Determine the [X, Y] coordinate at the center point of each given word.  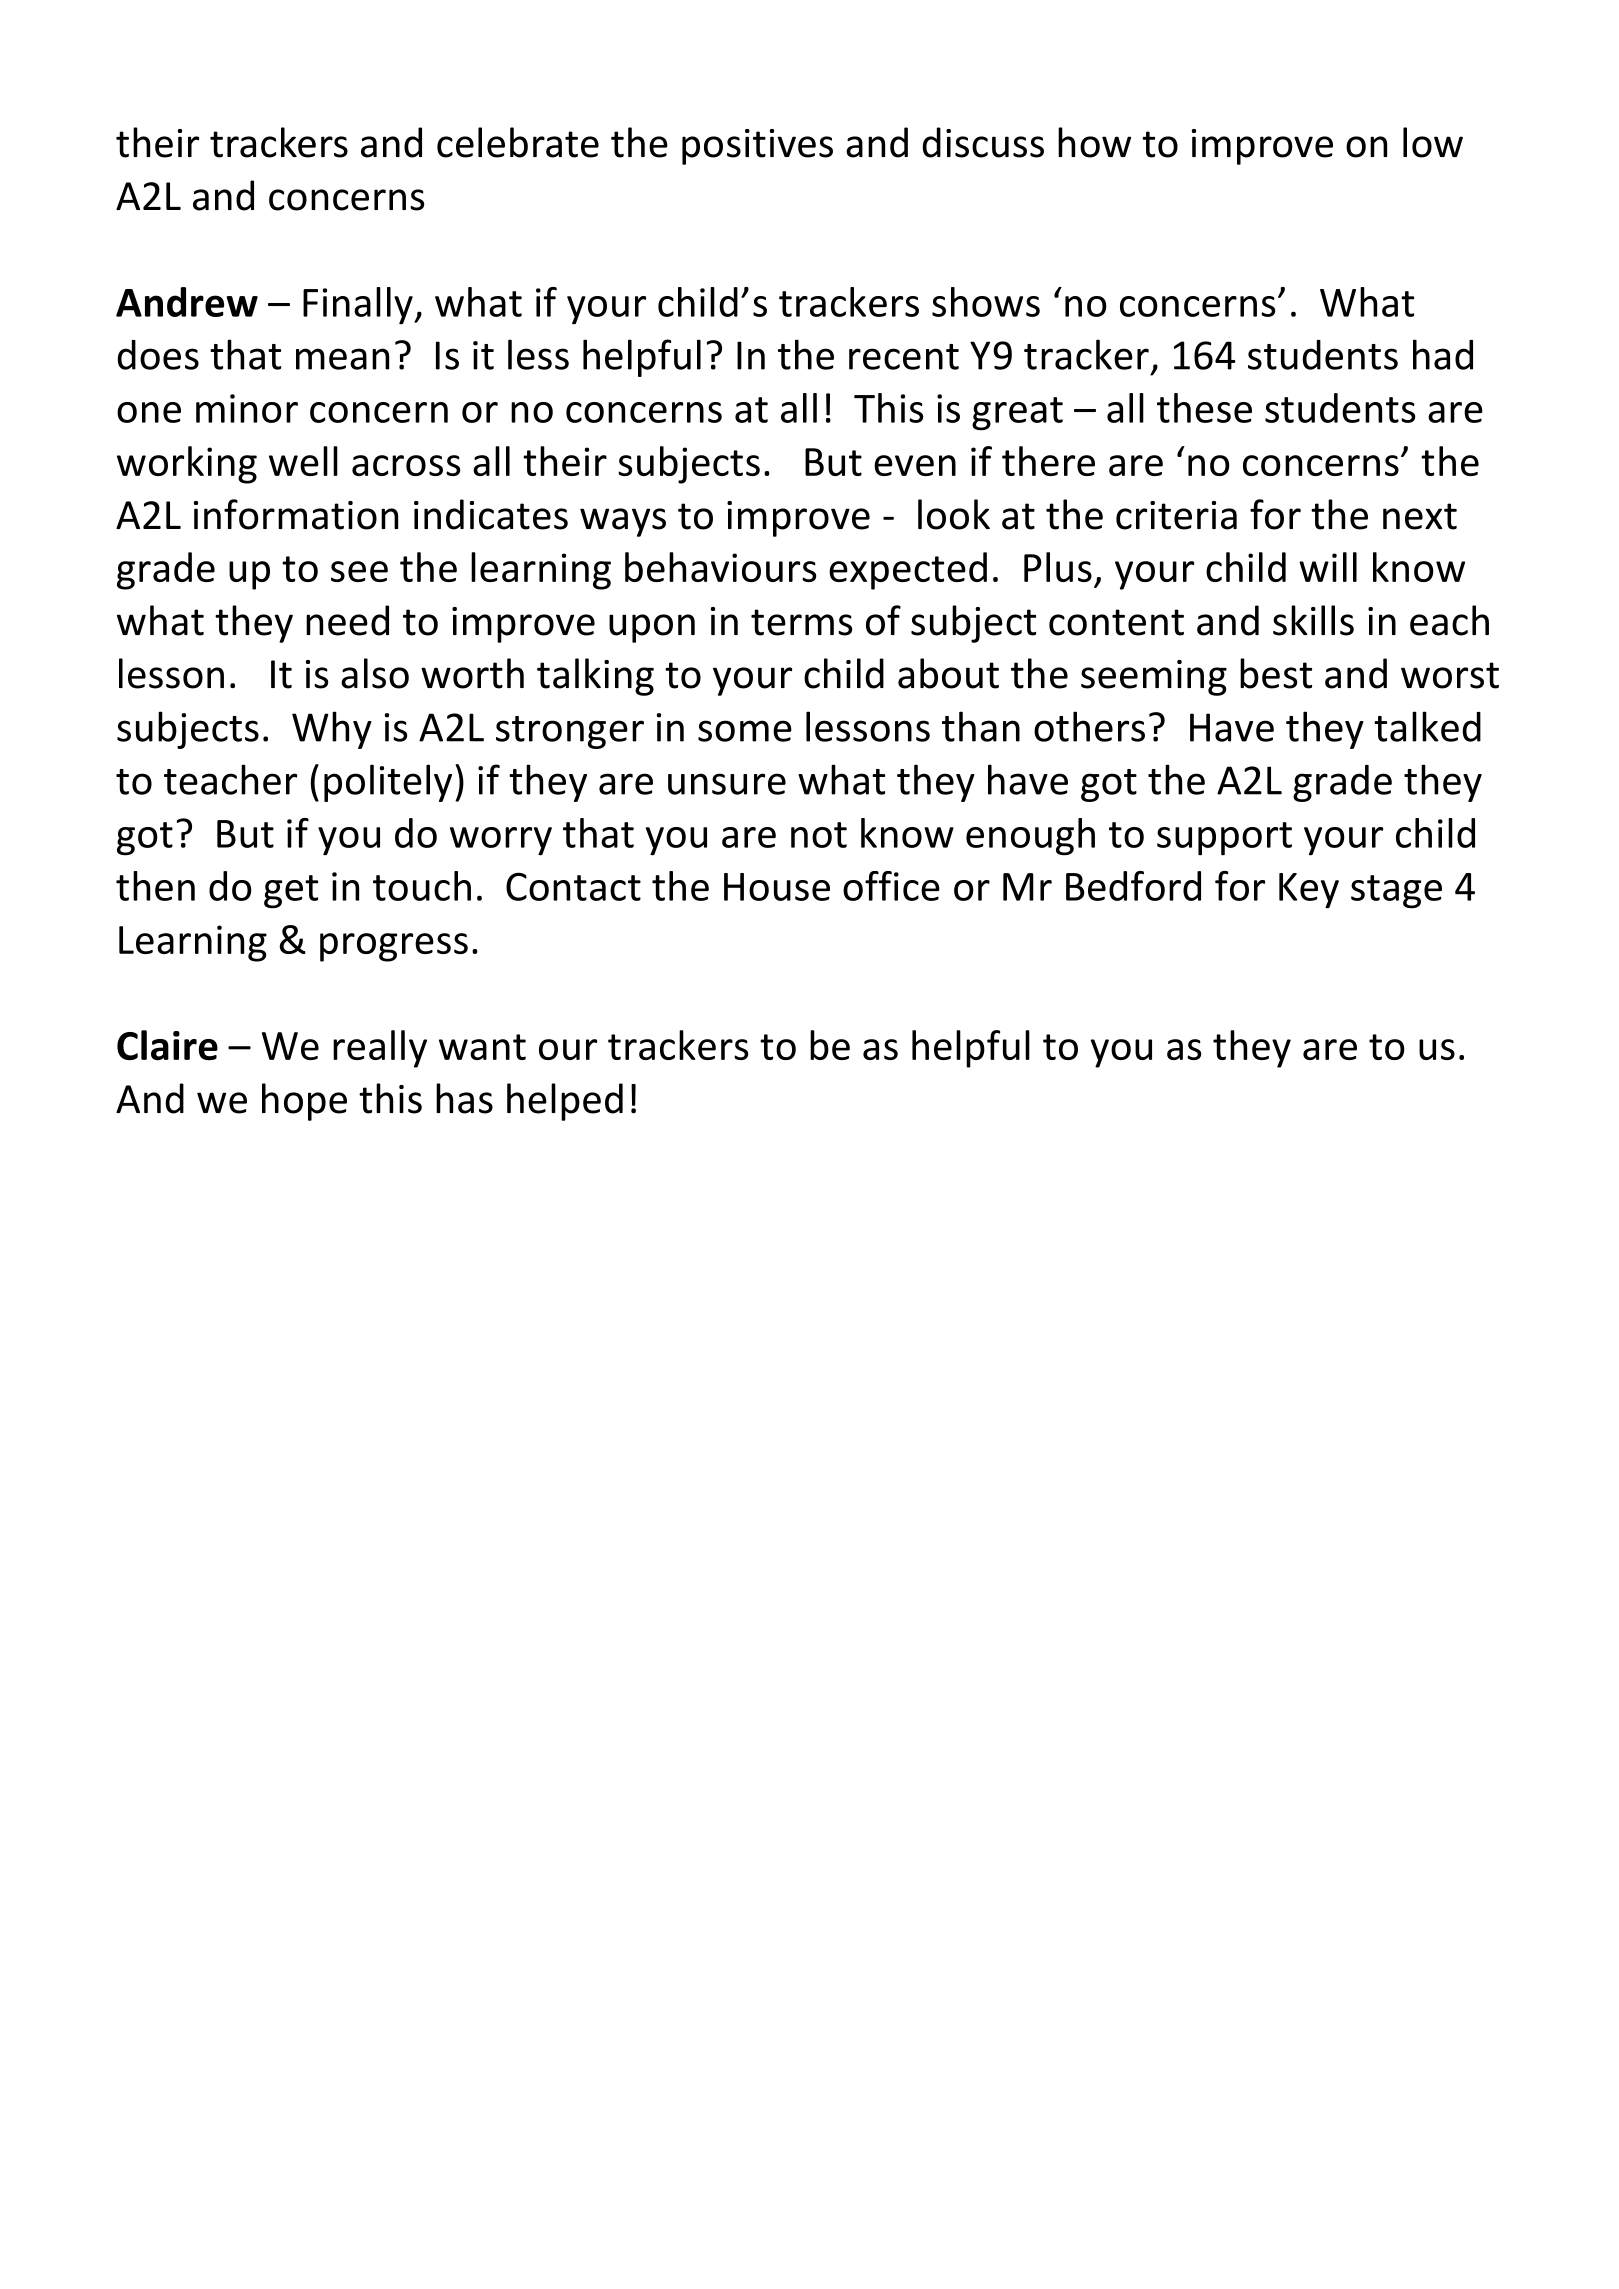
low [1433, 142]
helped [565, 1102]
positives [757, 147]
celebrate [518, 142]
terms [801, 622]
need [347, 620]
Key [1309, 891]
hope [304, 1102]
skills [1313, 620]
